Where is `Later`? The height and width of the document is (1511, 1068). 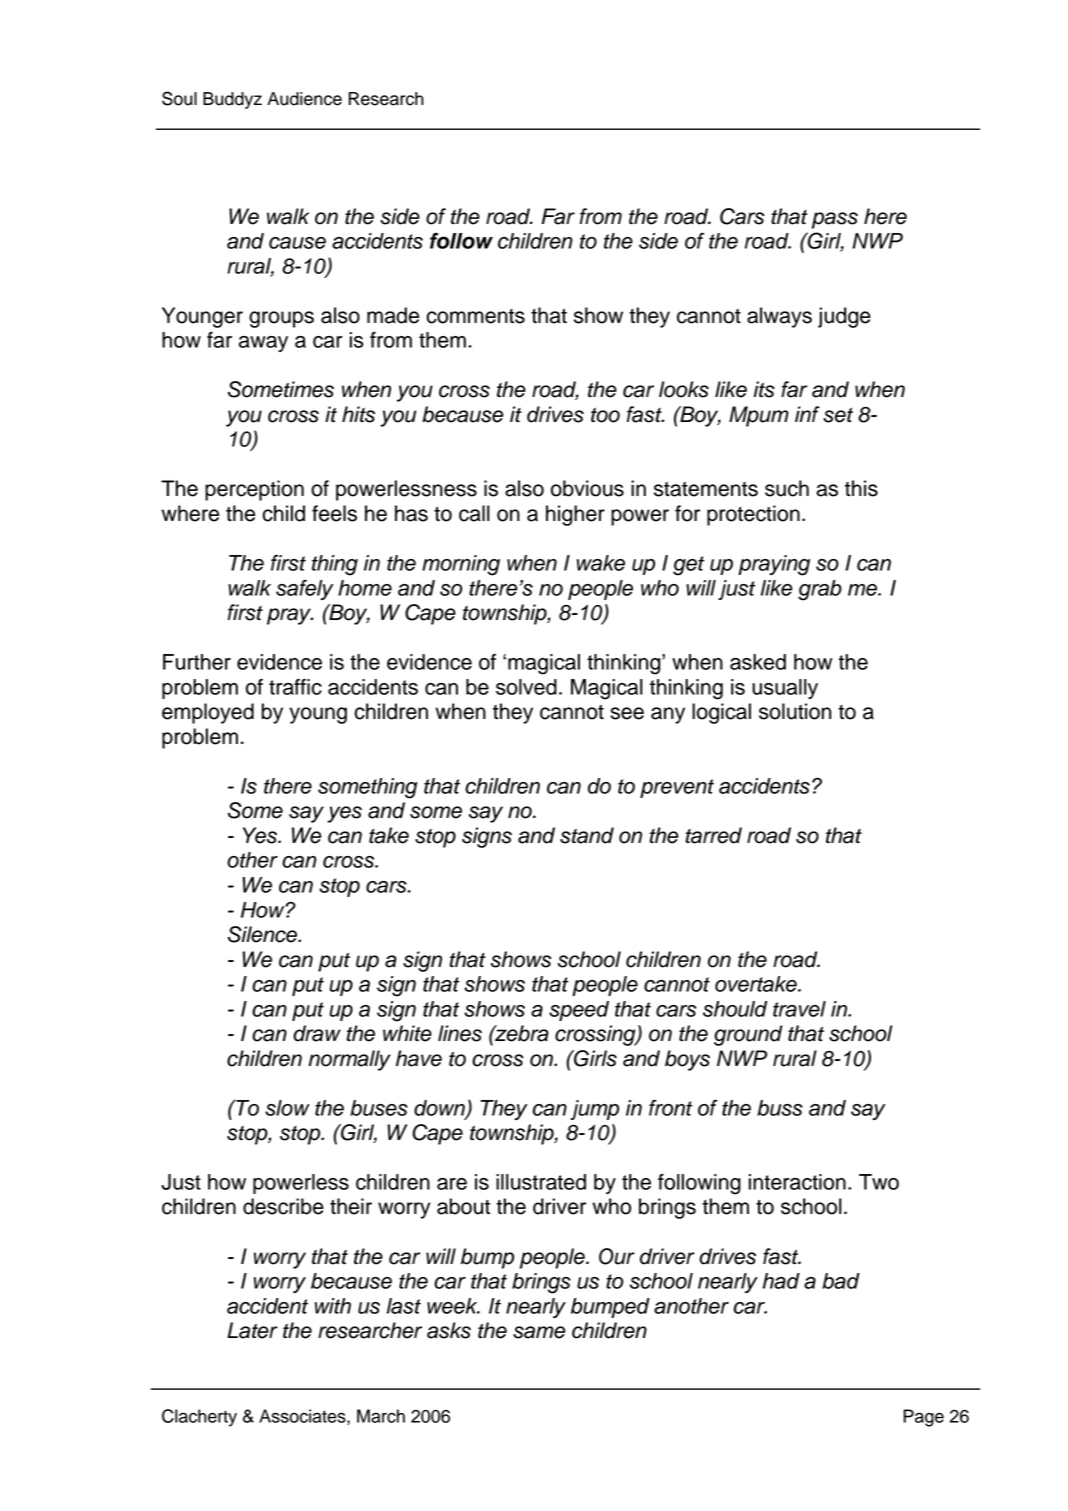
Later is located at coordinates (252, 1330).
